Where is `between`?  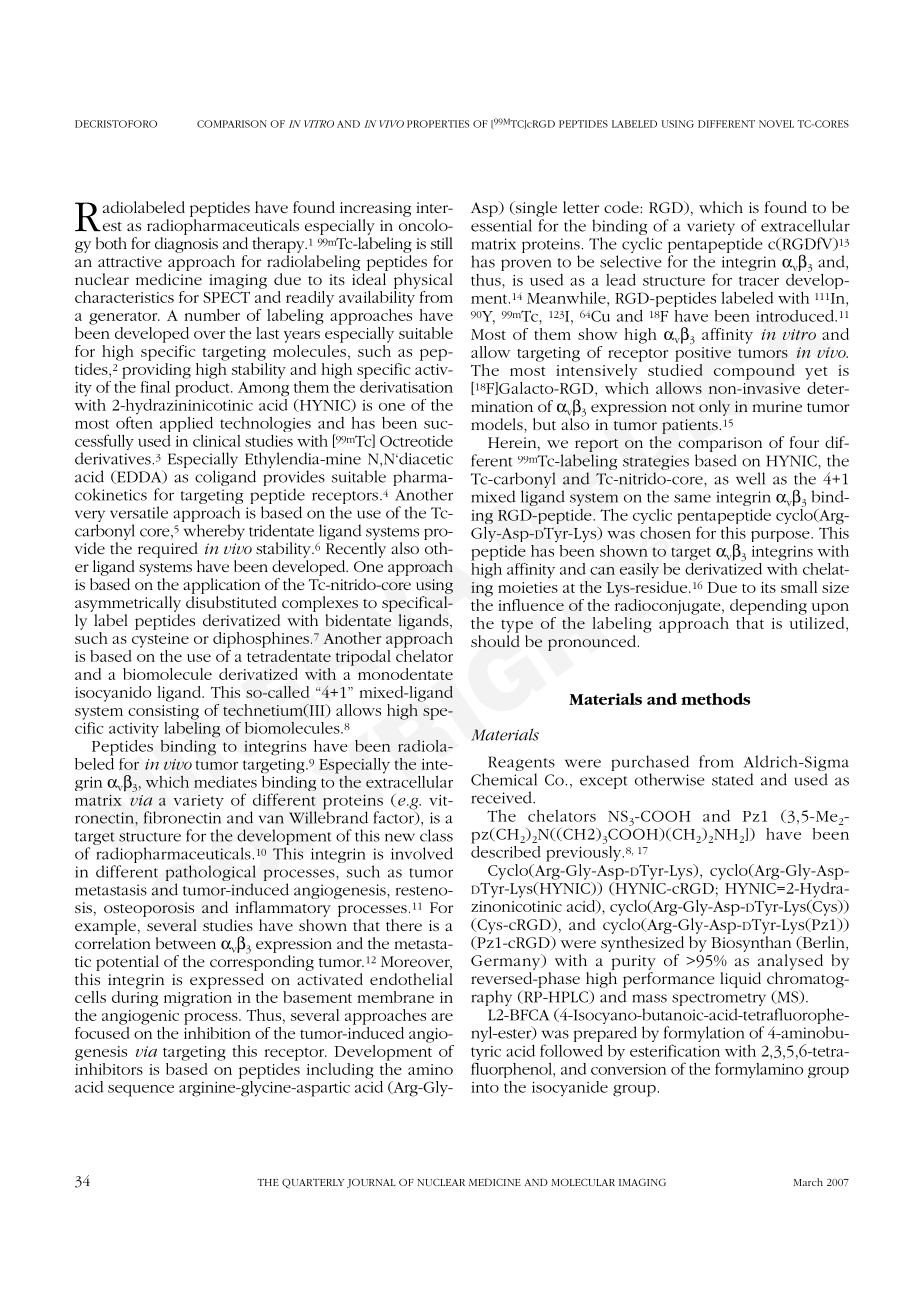
between is located at coordinates (186, 943).
